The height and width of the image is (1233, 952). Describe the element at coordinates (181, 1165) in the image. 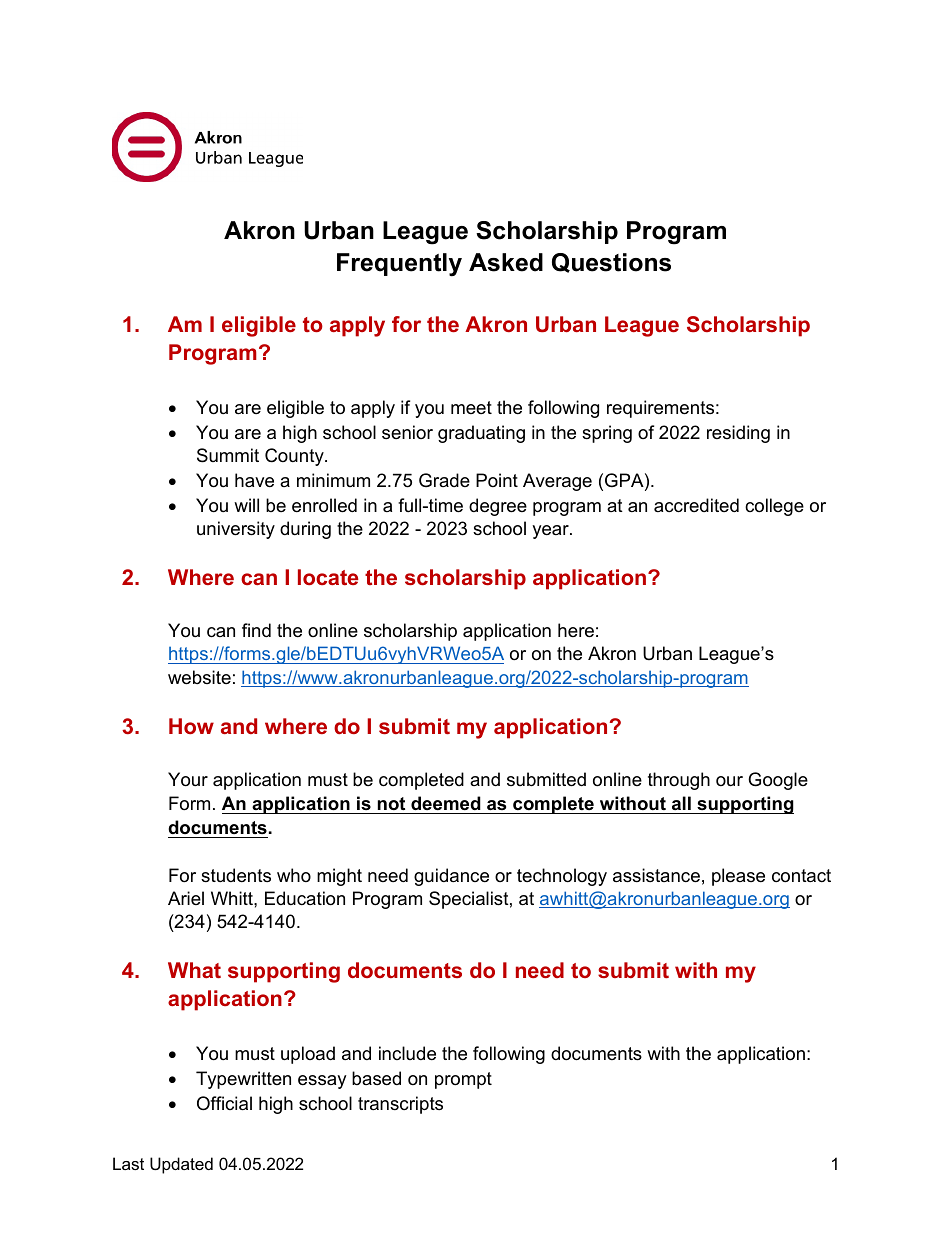

I see `Updated` at that location.
